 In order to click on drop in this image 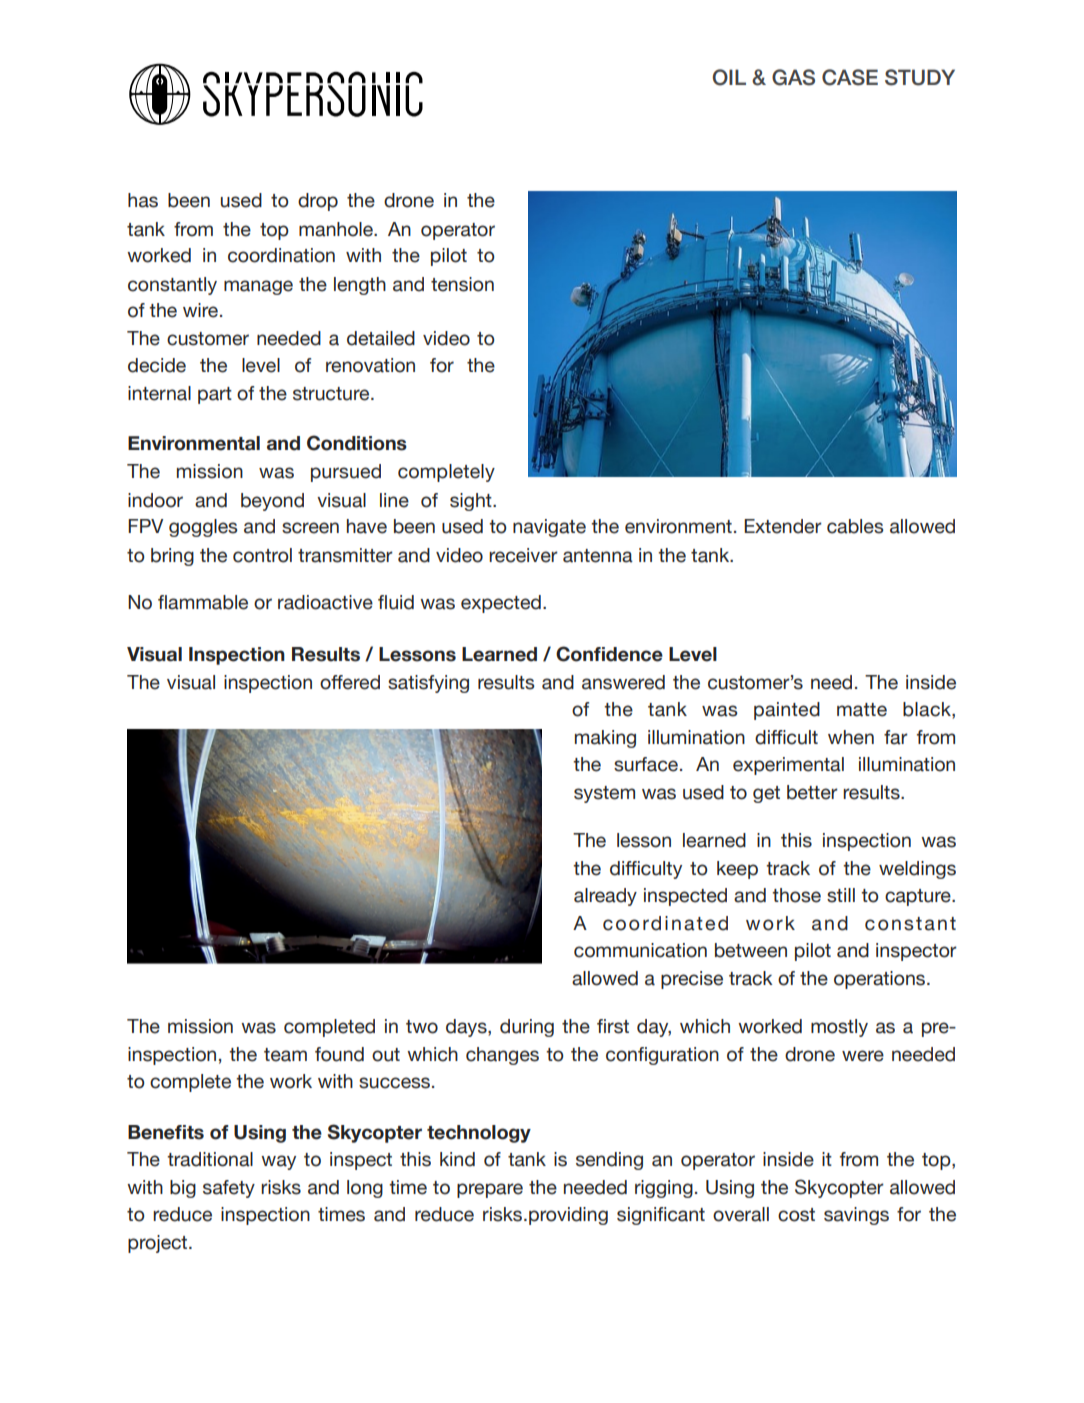, I will do `click(318, 202)`.
